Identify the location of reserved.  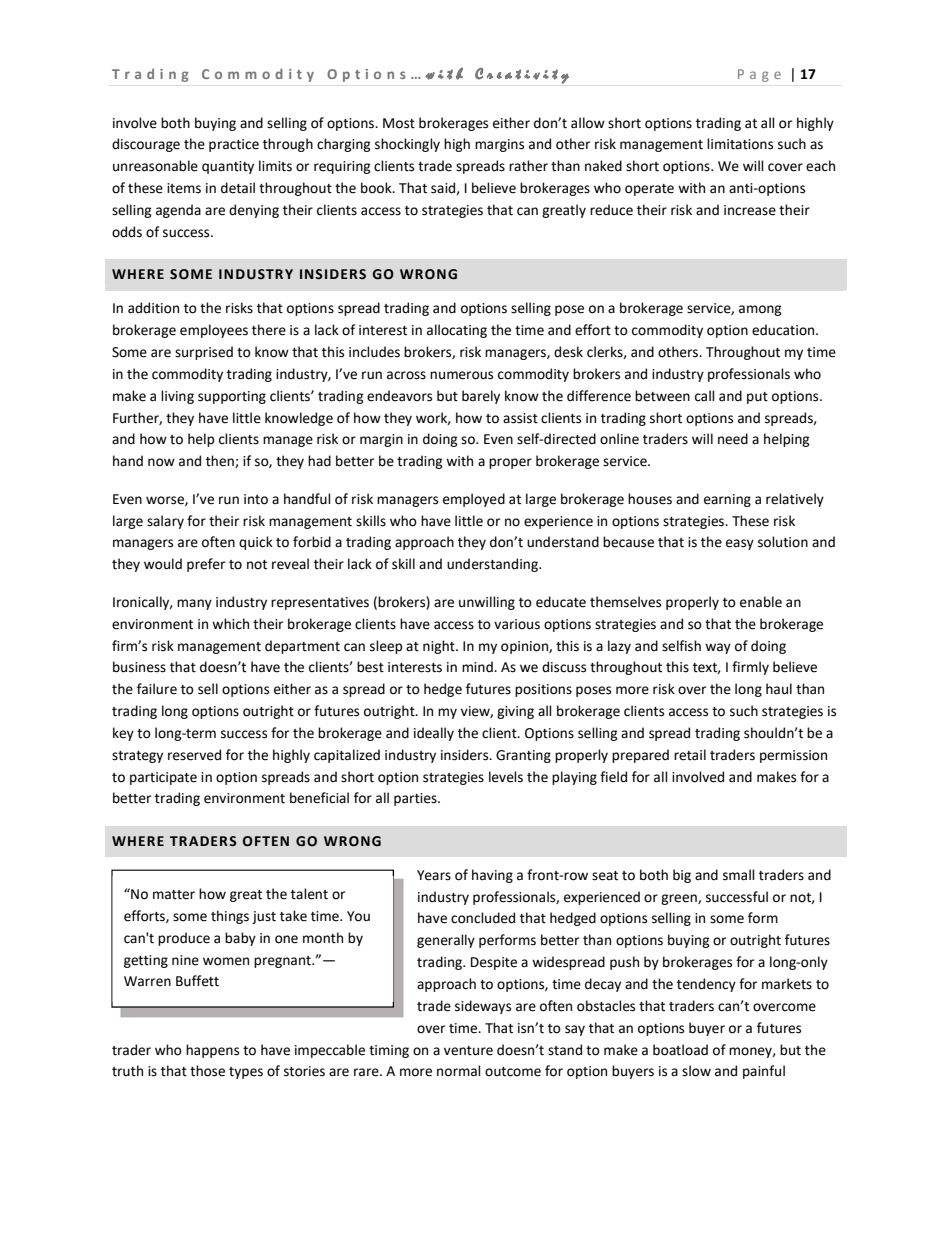
(194, 755).
